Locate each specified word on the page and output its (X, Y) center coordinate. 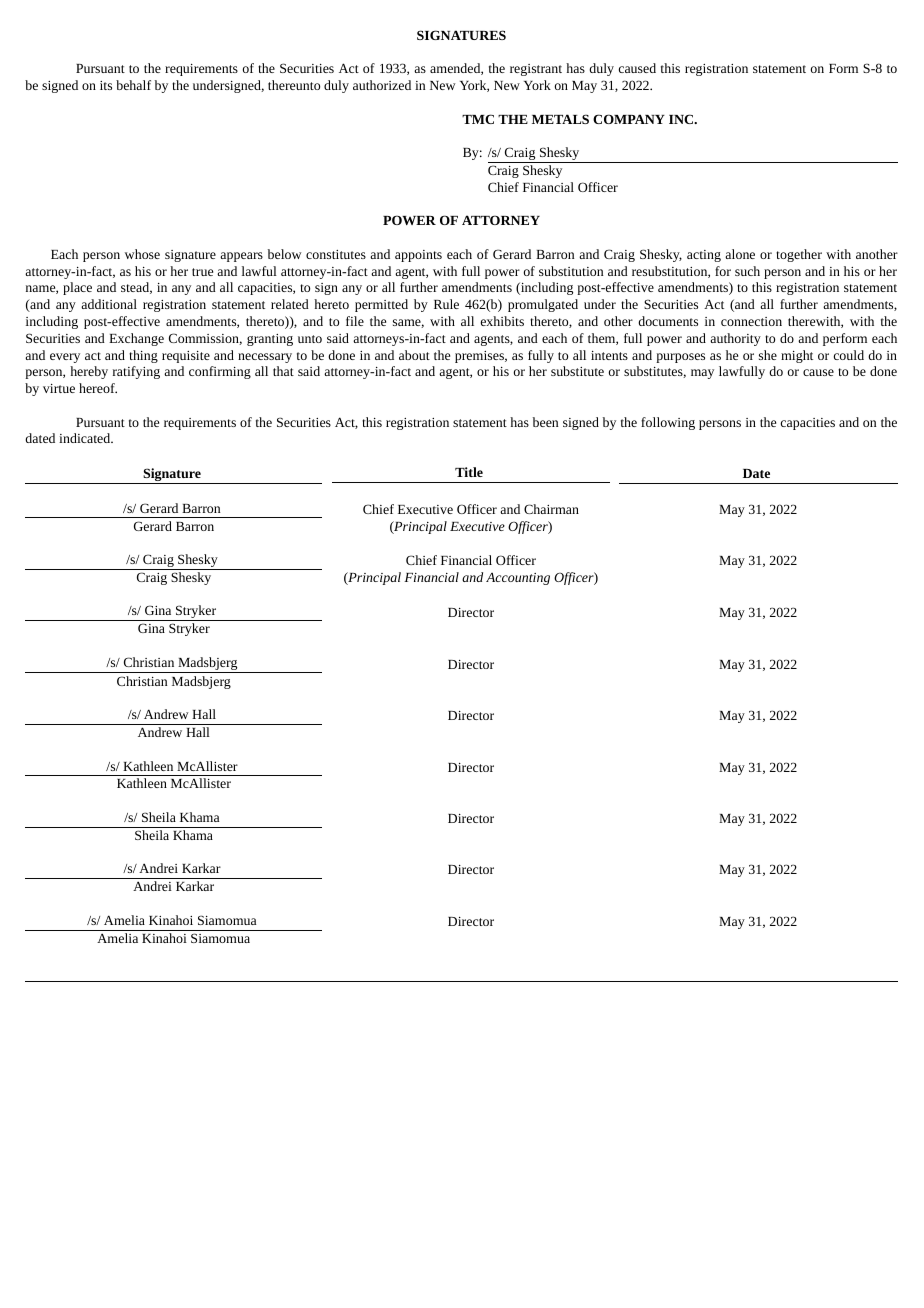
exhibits (502, 321)
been (545, 422)
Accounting (518, 579)
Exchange (136, 339)
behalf (133, 85)
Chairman (551, 509)
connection (751, 321)
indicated (86, 438)
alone (740, 254)
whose (142, 254)
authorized (382, 85)
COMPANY (629, 119)
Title (469, 472)
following (668, 423)
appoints (418, 256)
